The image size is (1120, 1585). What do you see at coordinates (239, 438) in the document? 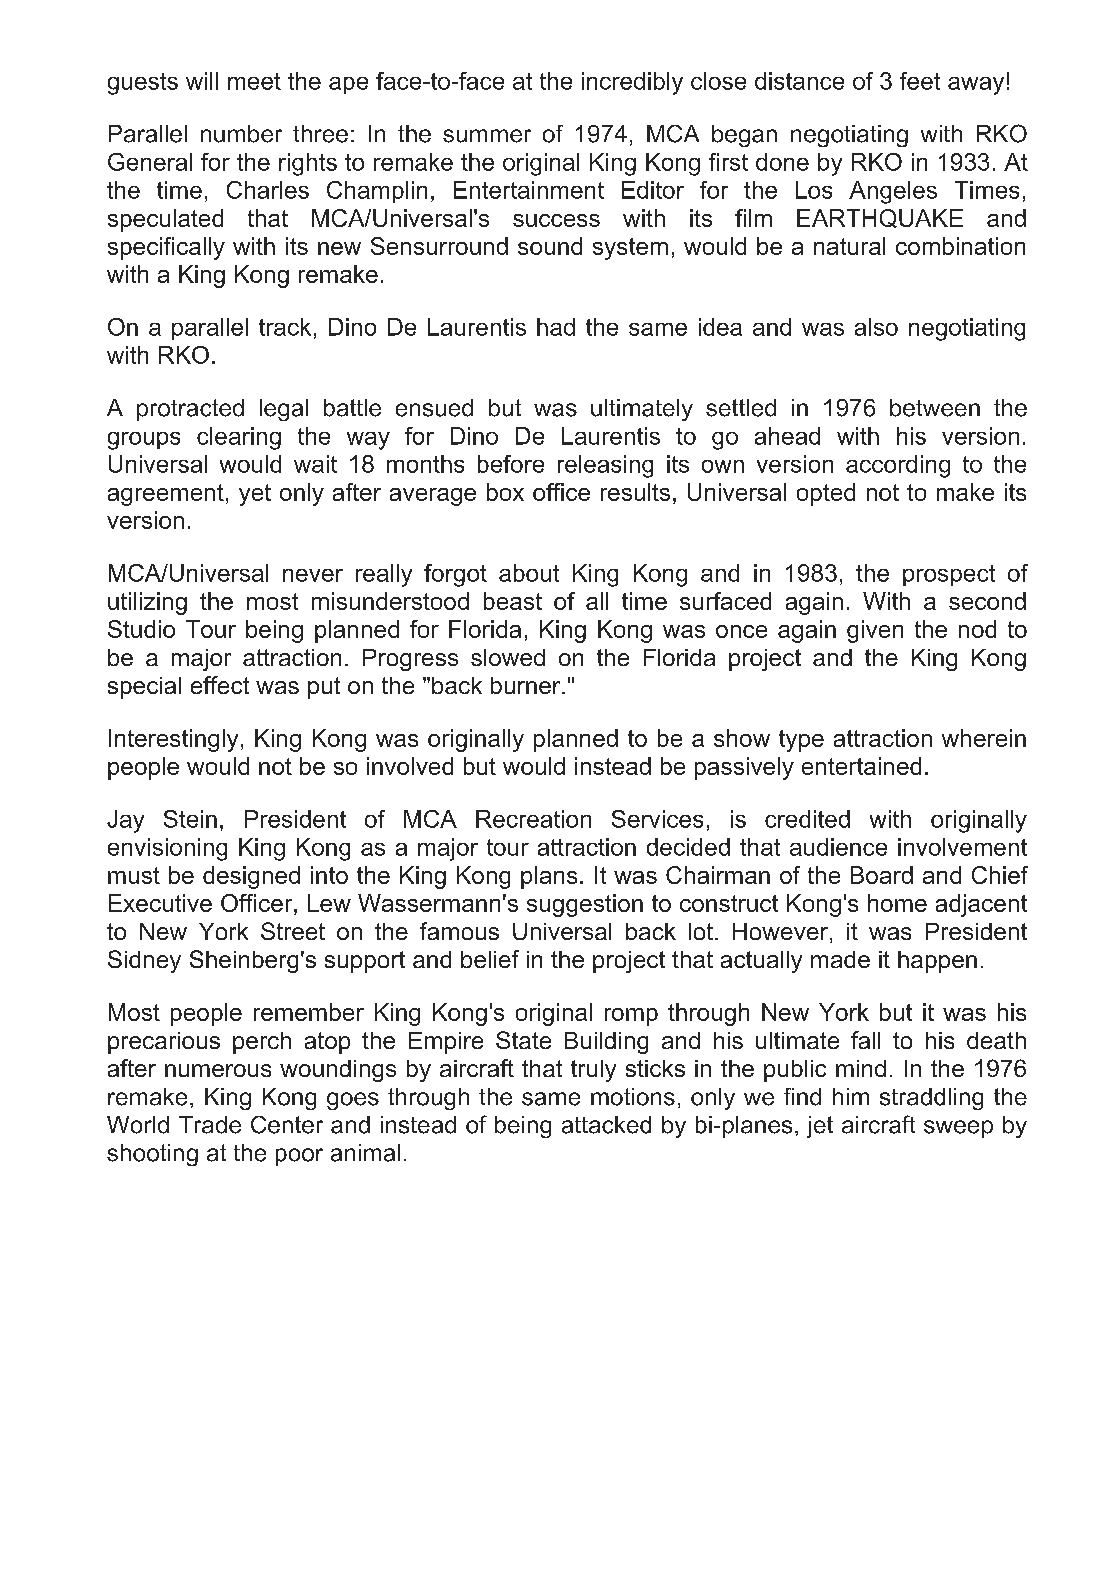
I see `clearing` at bounding box center [239, 438].
